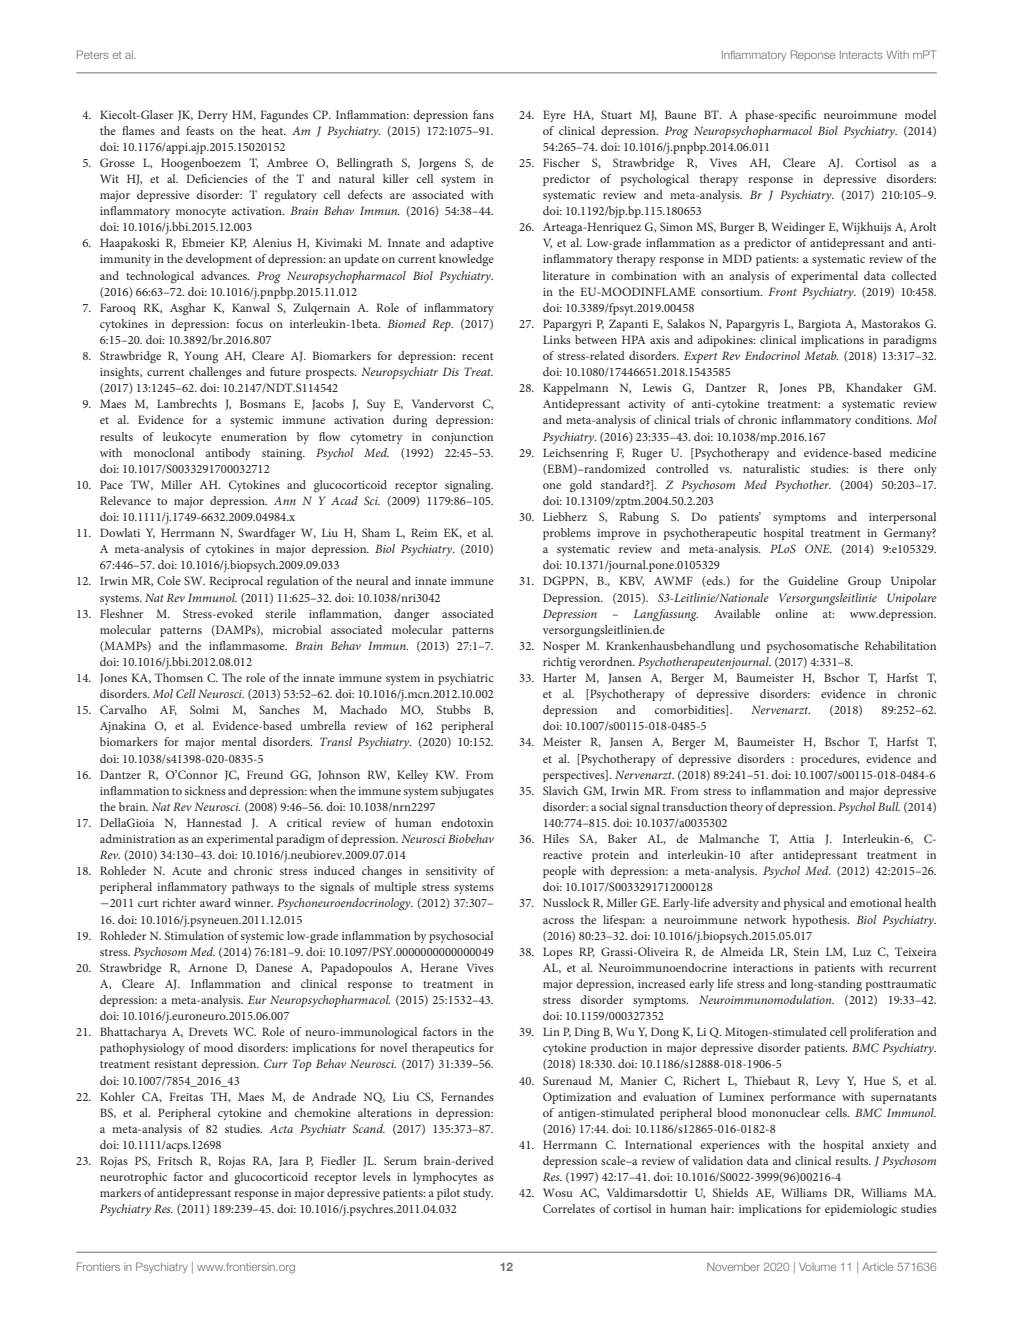 This screenshot has width=1013, height=1326. Describe the element at coordinates (289, 1161) in the screenshot. I see `Jara` at that location.
